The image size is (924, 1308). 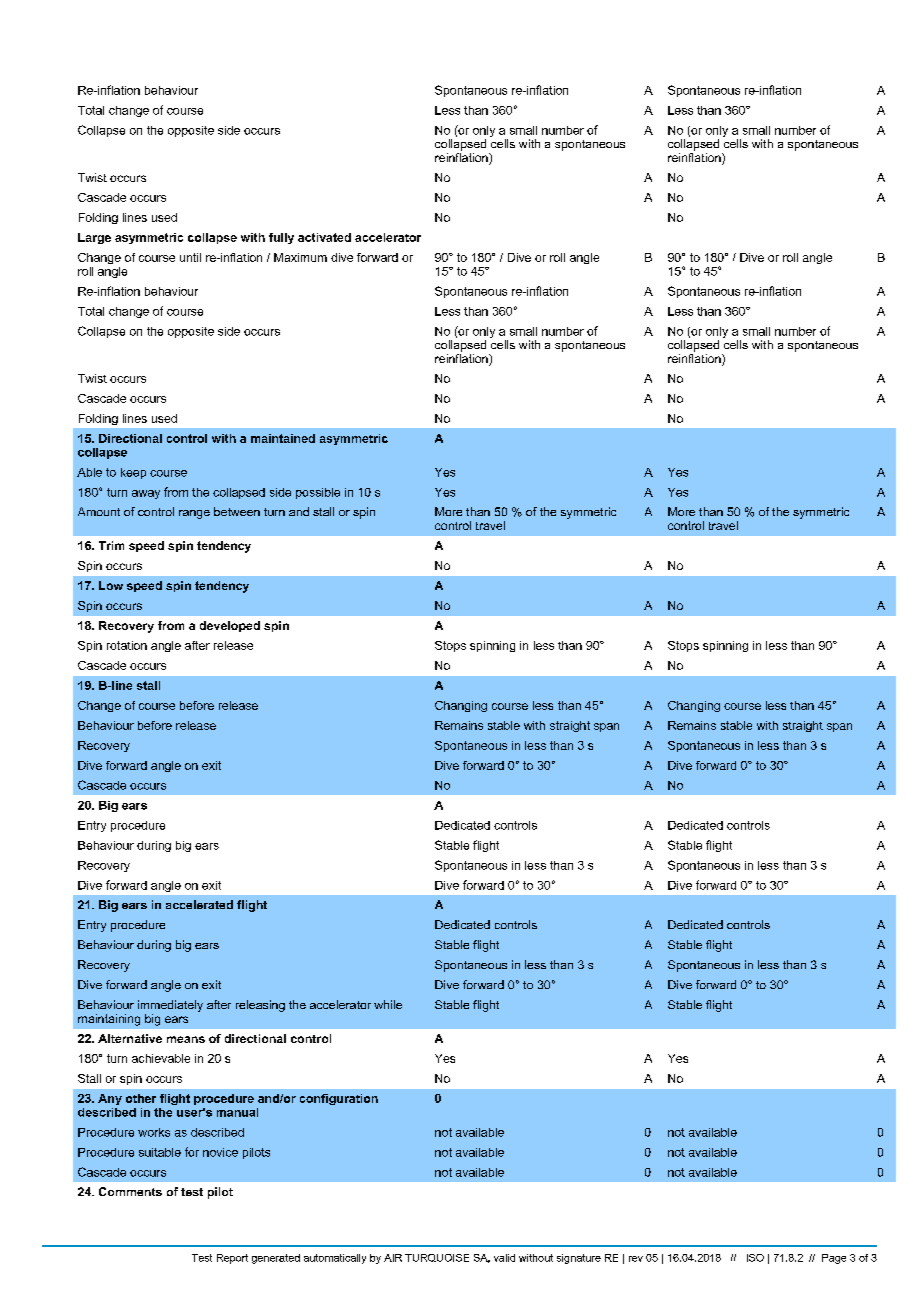 I want to click on until, so click(x=190, y=257).
